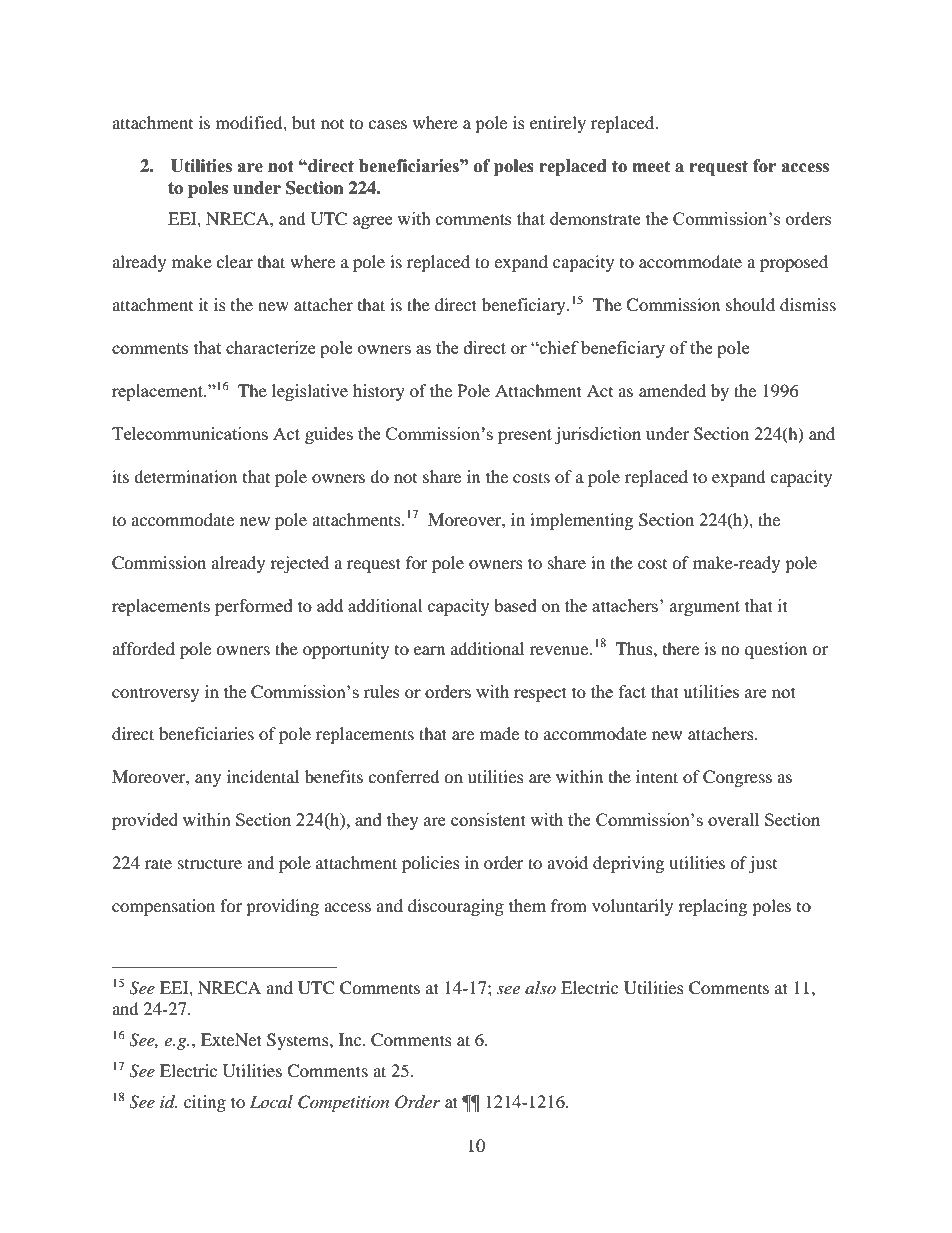 The width and height of the screenshot is (952, 1233). What do you see at coordinates (205, 1103) in the screenshot?
I see `citing` at bounding box center [205, 1103].
